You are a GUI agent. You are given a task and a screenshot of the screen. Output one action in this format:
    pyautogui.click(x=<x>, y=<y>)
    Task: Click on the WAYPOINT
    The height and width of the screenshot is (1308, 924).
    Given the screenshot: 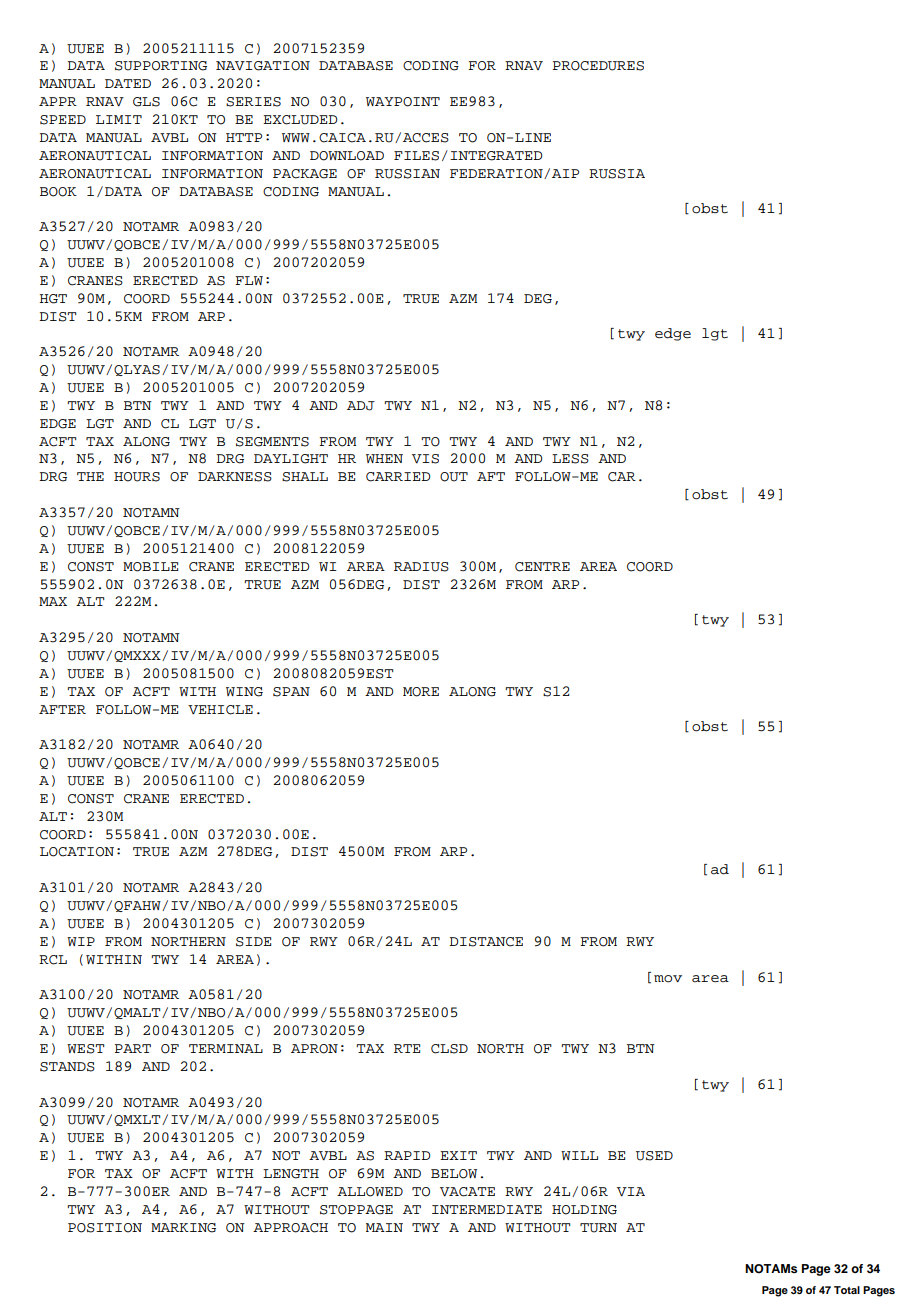 What is the action you would take?
    pyautogui.click(x=403, y=102)
